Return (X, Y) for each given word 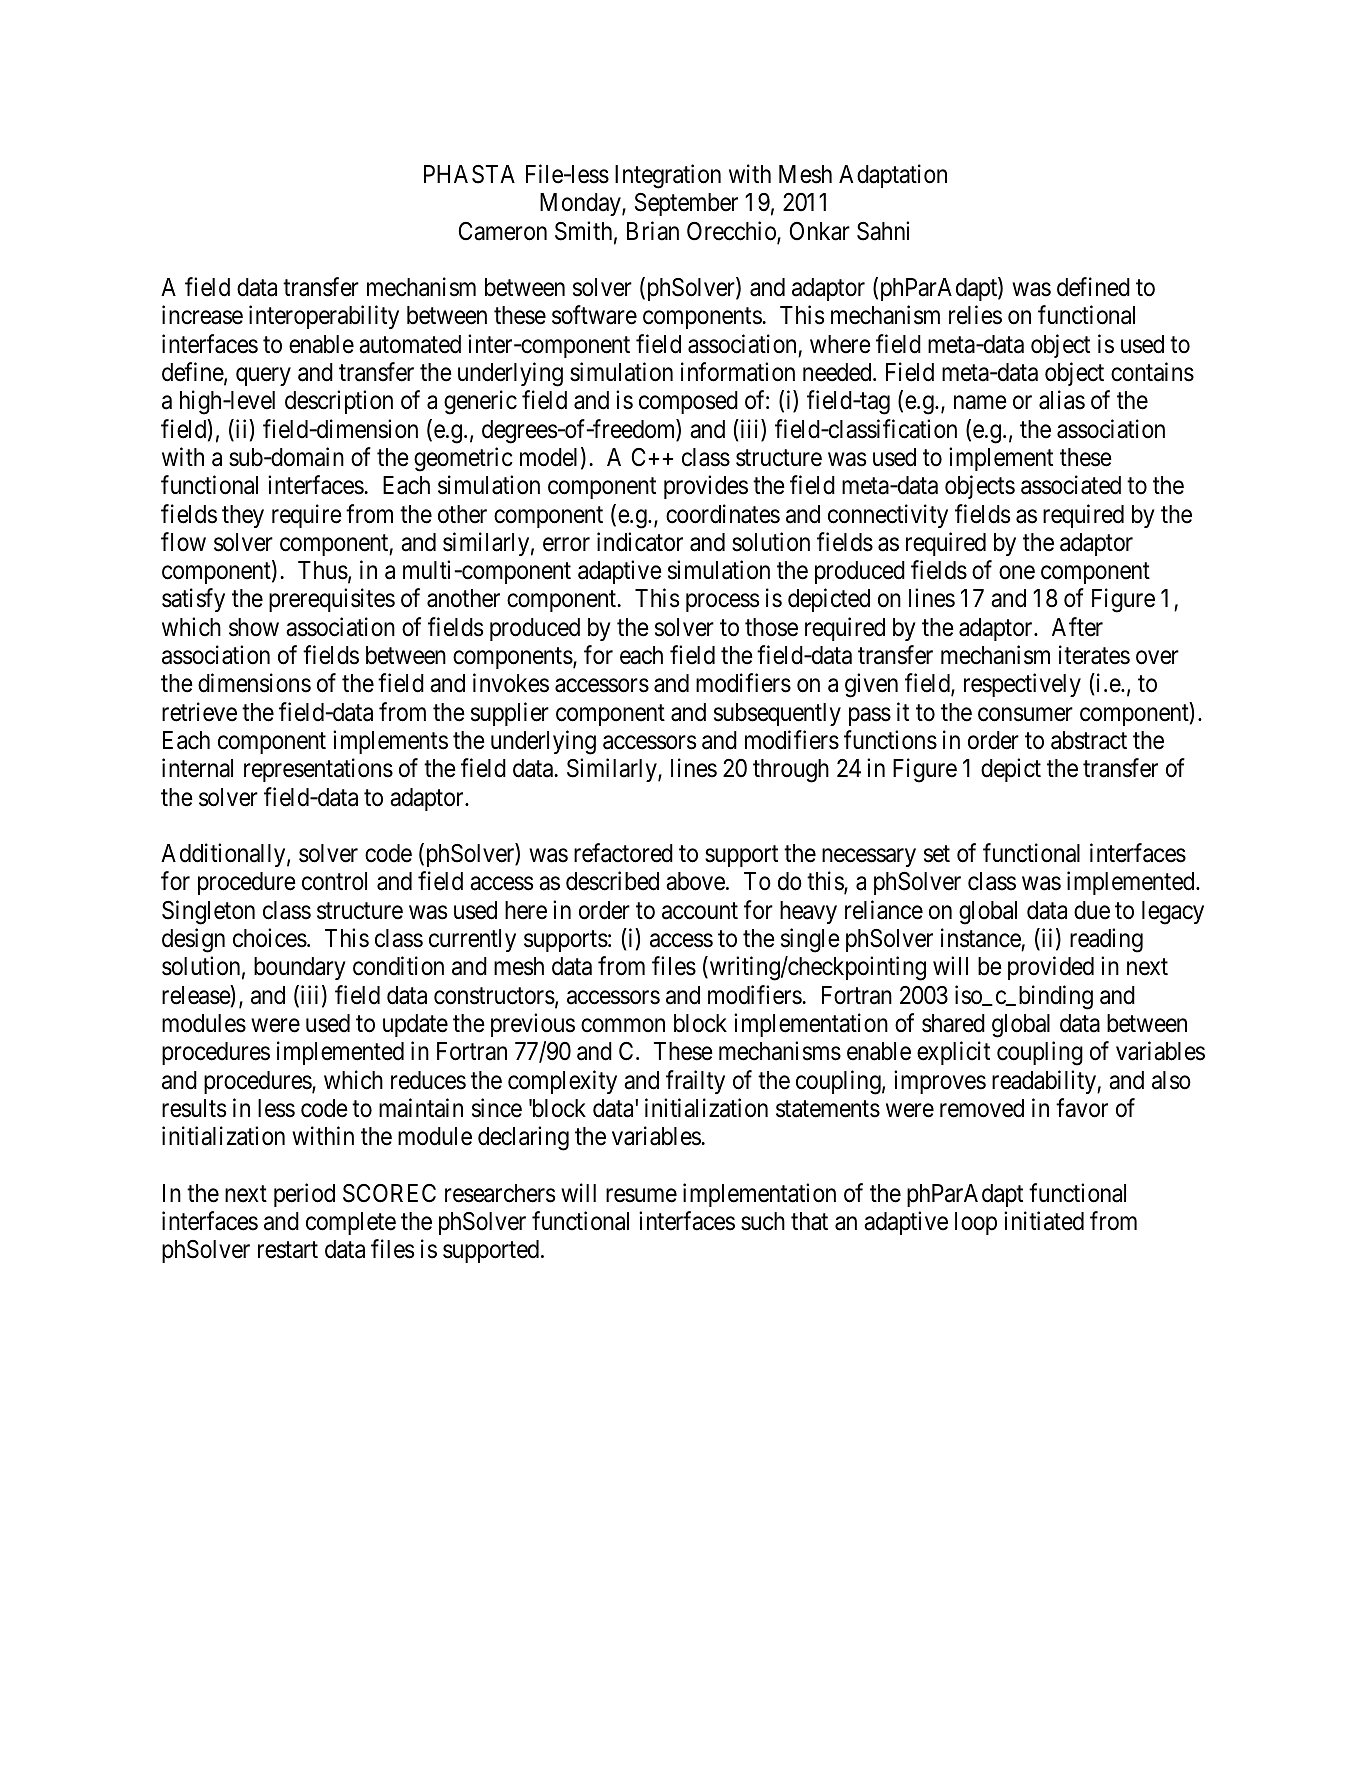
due (1092, 910)
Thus (323, 570)
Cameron (503, 231)
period (304, 1195)
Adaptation (893, 176)
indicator (640, 542)
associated (1071, 485)
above (695, 881)
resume (641, 1196)
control (334, 881)
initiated (1044, 1221)
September (686, 204)
